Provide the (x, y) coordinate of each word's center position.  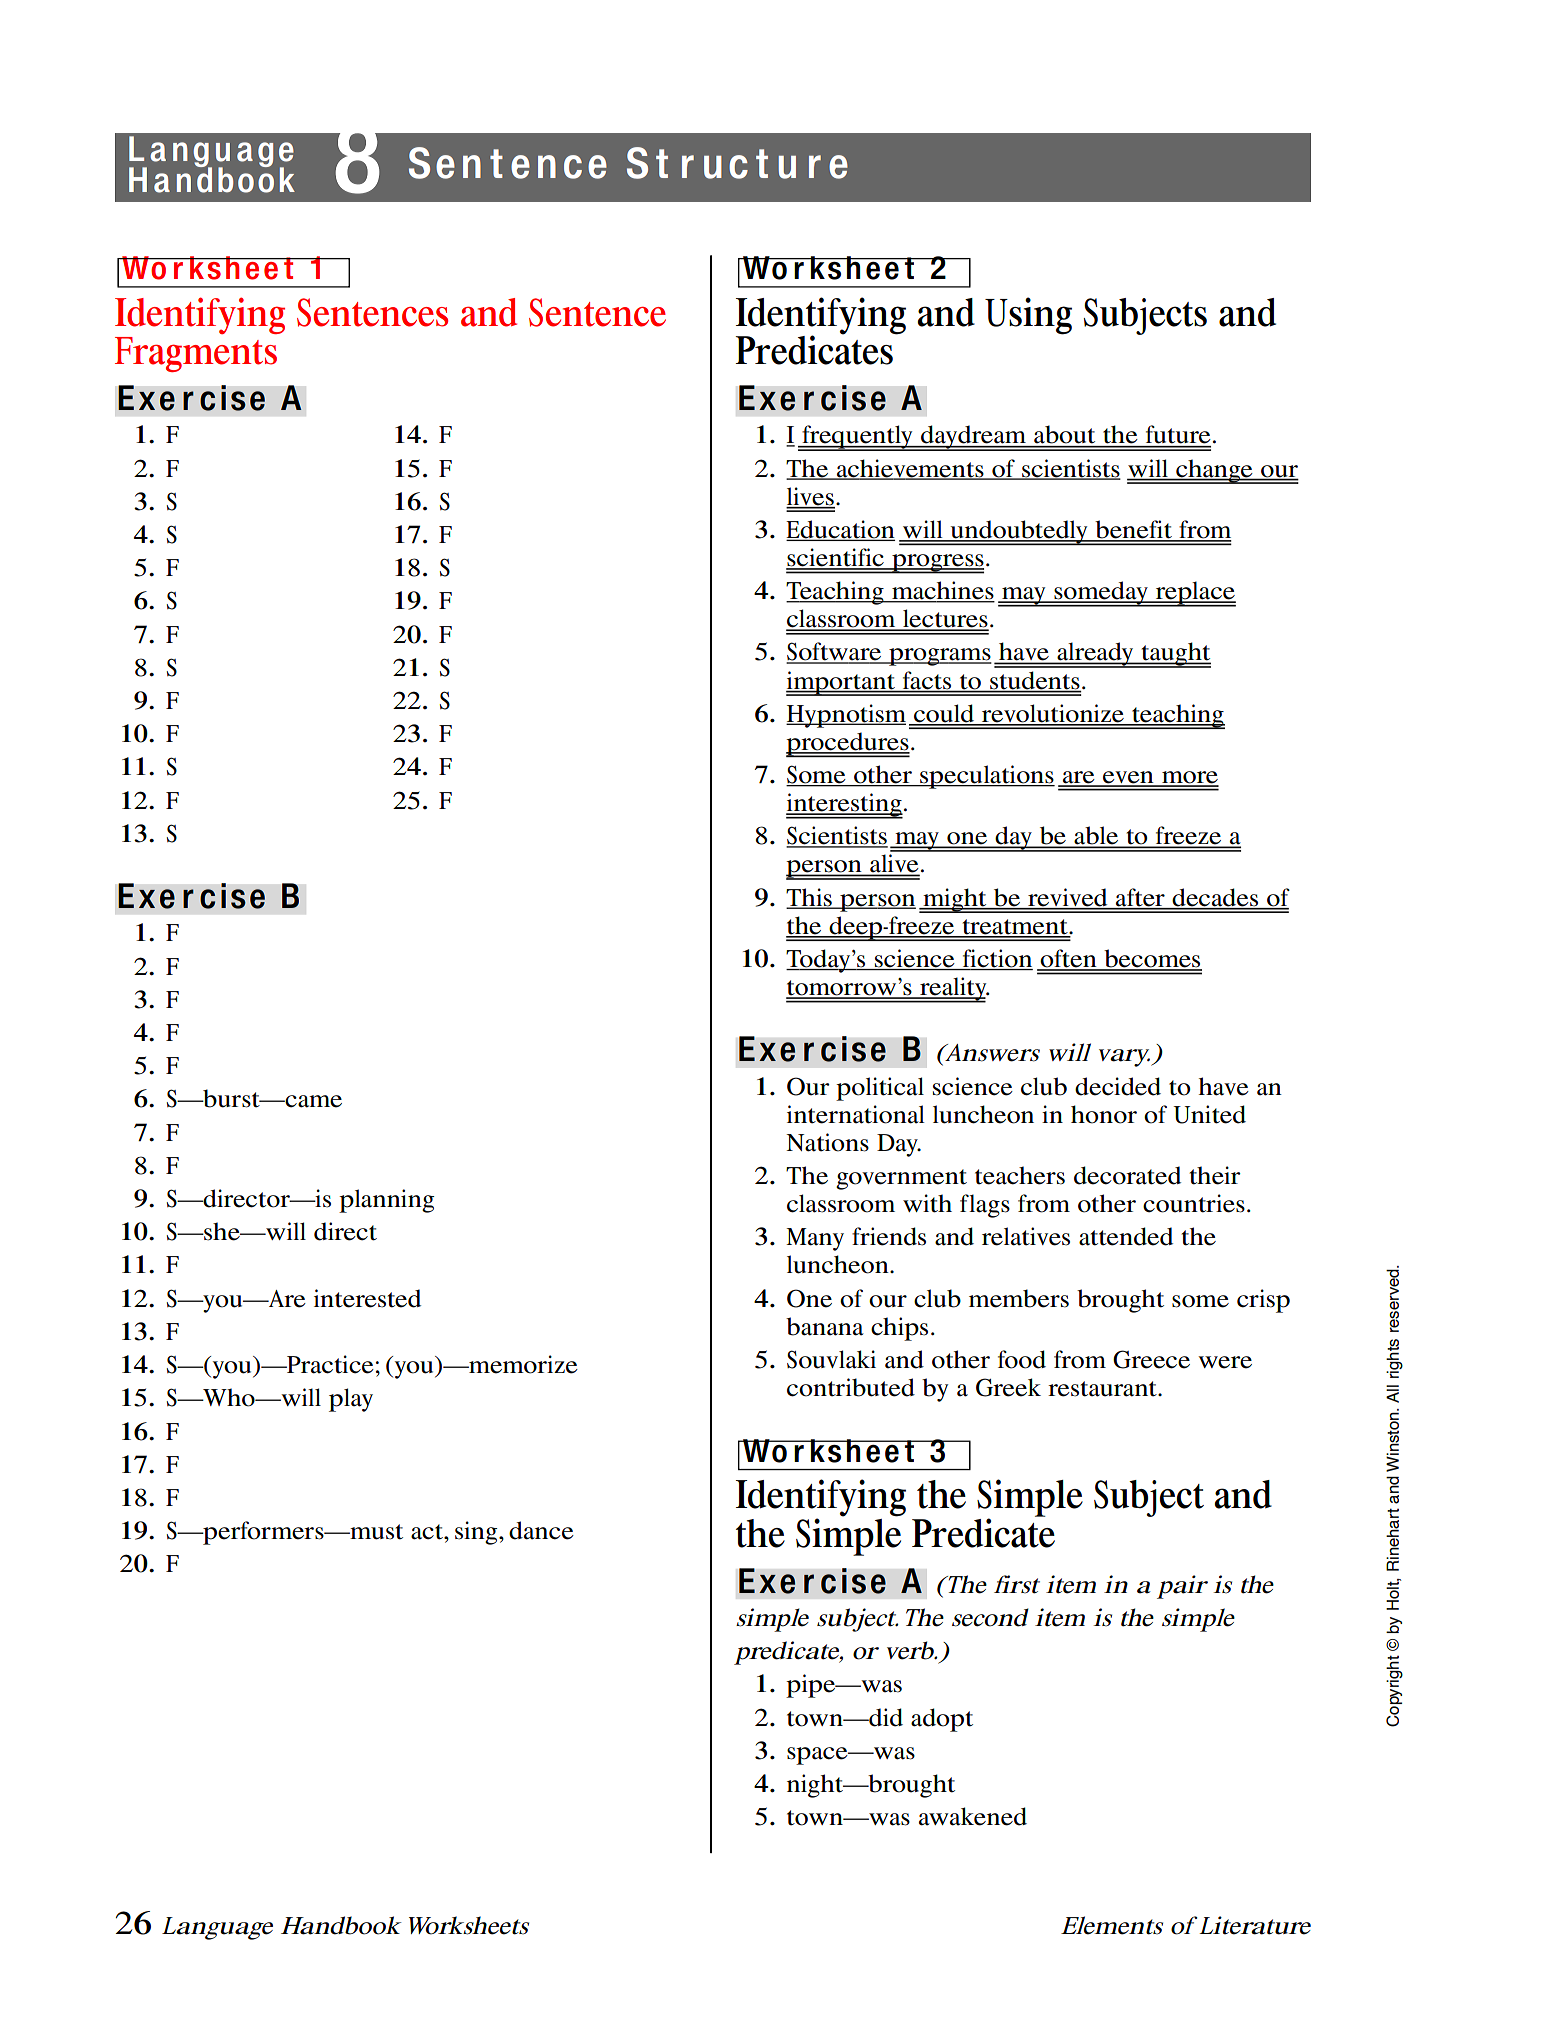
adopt (942, 1720)
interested (367, 1298)
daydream (974, 438)
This (810, 898)
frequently (857, 438)
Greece (1151, 1359)
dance (541, 1530)
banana (825, 1326)
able (1096, 837)
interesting (844, 806)
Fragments (196, 354)
